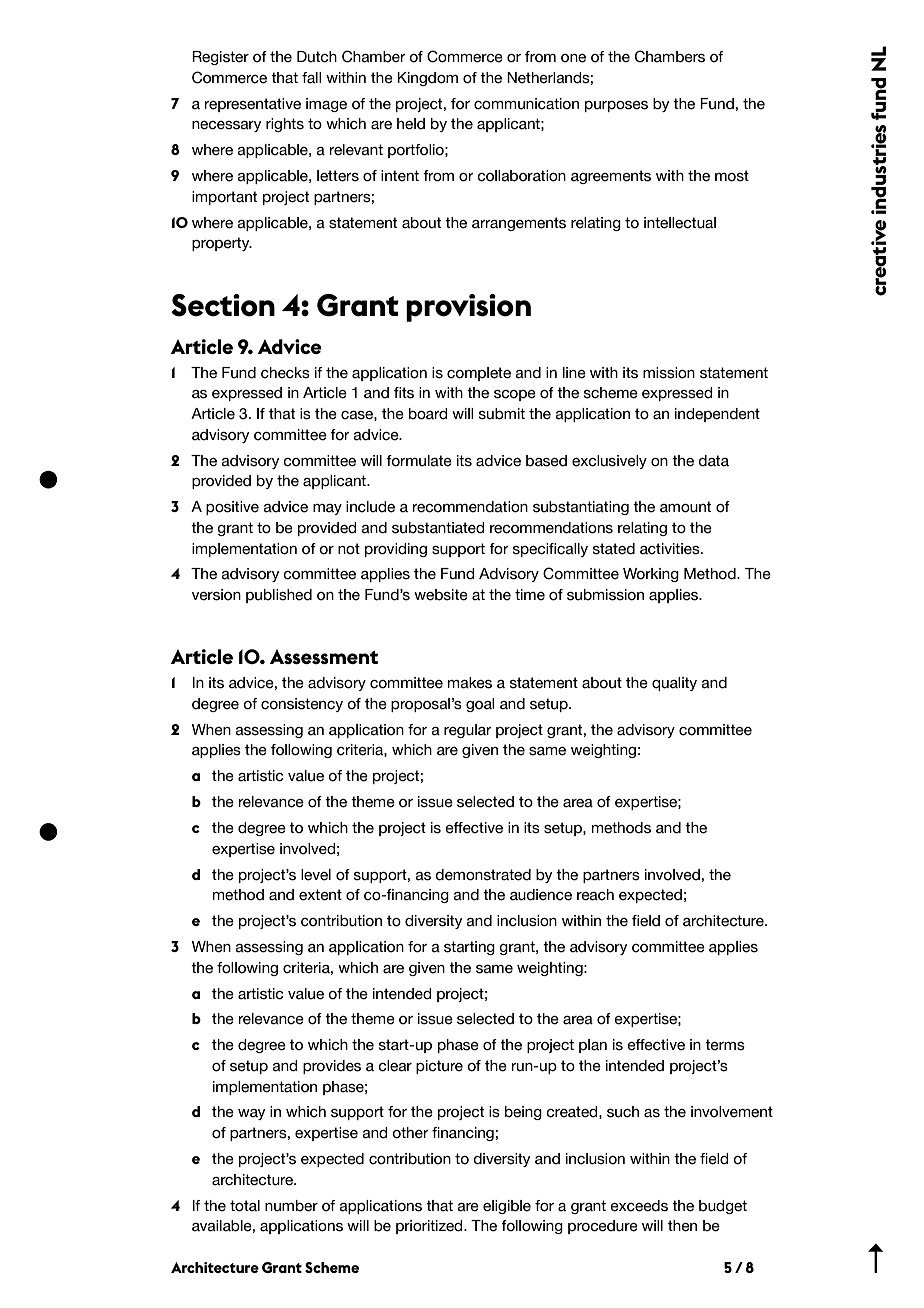  What do you see at coordinates (253, 105) in the screenshot?
I see `representative` at bounding box center [253, 105].
